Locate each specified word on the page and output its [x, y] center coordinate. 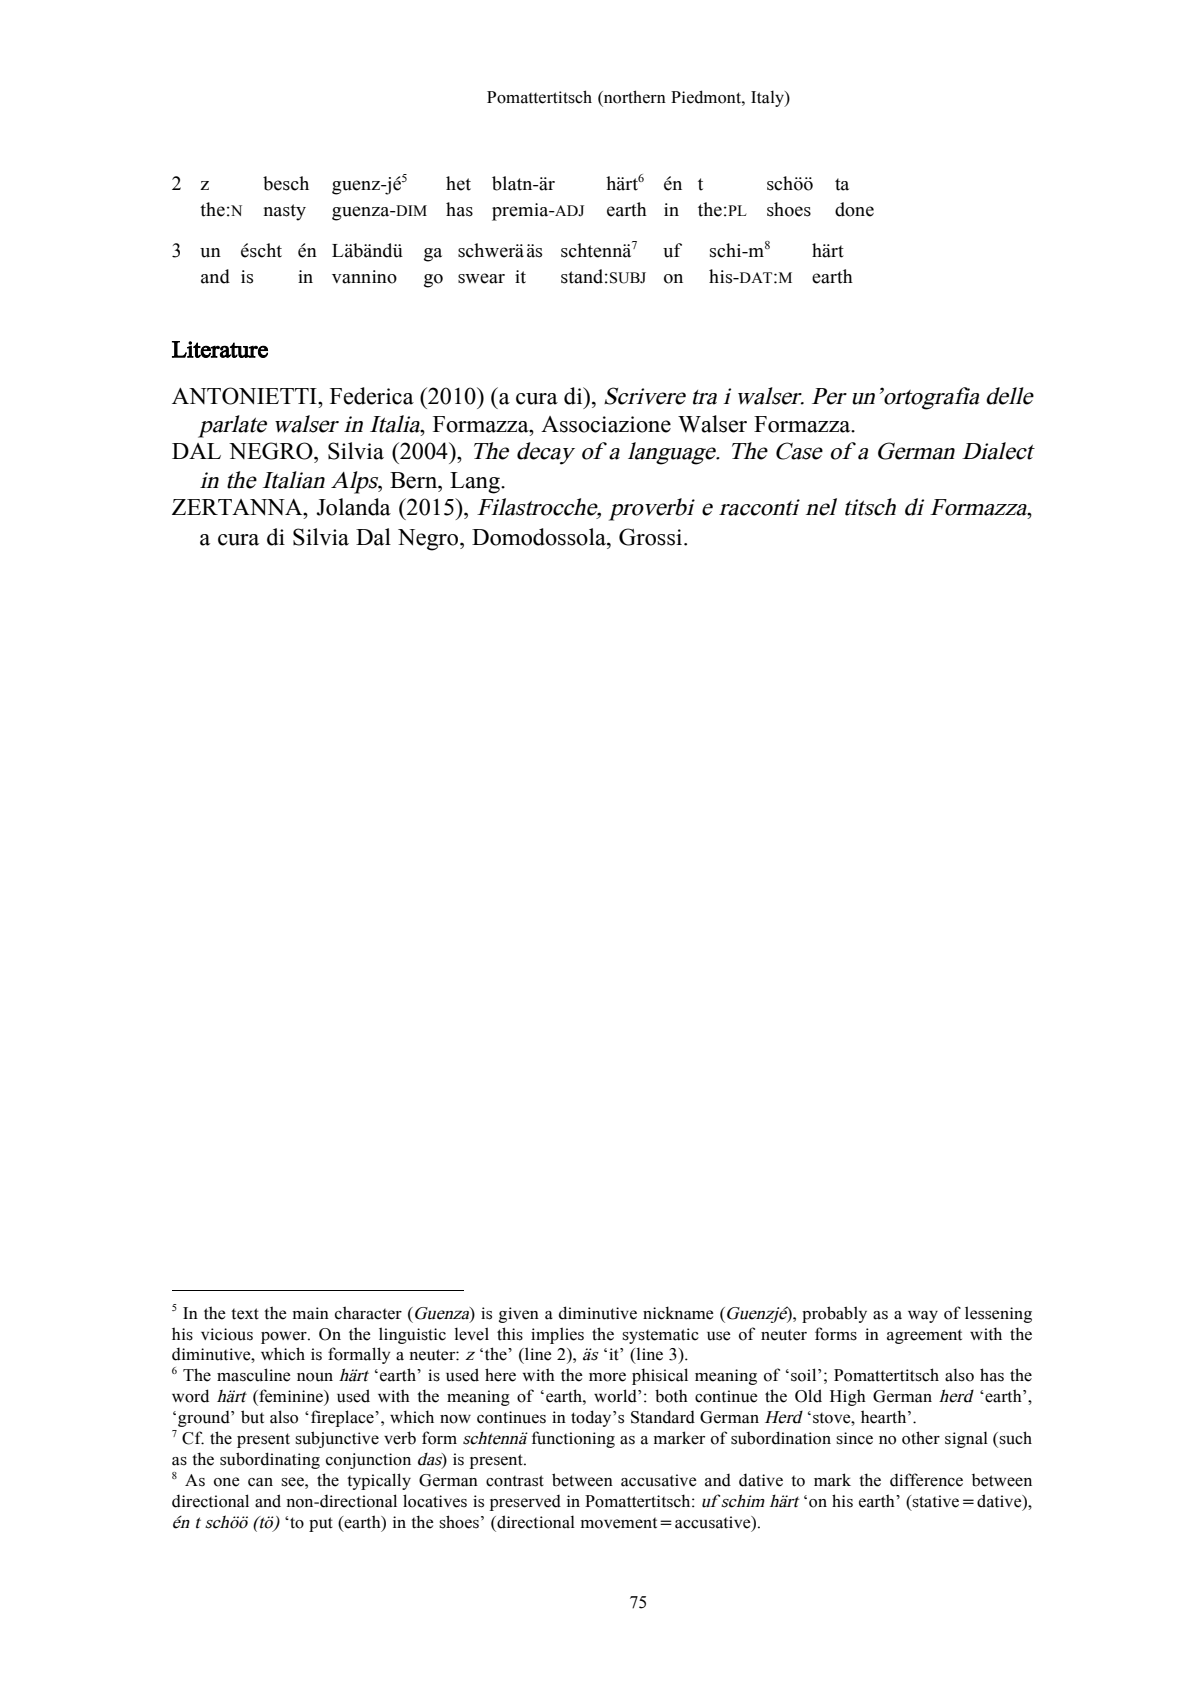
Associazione [606, 424]
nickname [678, 1313]
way [923, 1317]
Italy [768, 98]
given [519, 1315]
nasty [285, 212]
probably [834, 1314]
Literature [220, 349]
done [854, 209]
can [260, 1482]
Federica [372, 396]
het [458, 183]
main [310, 1313]
